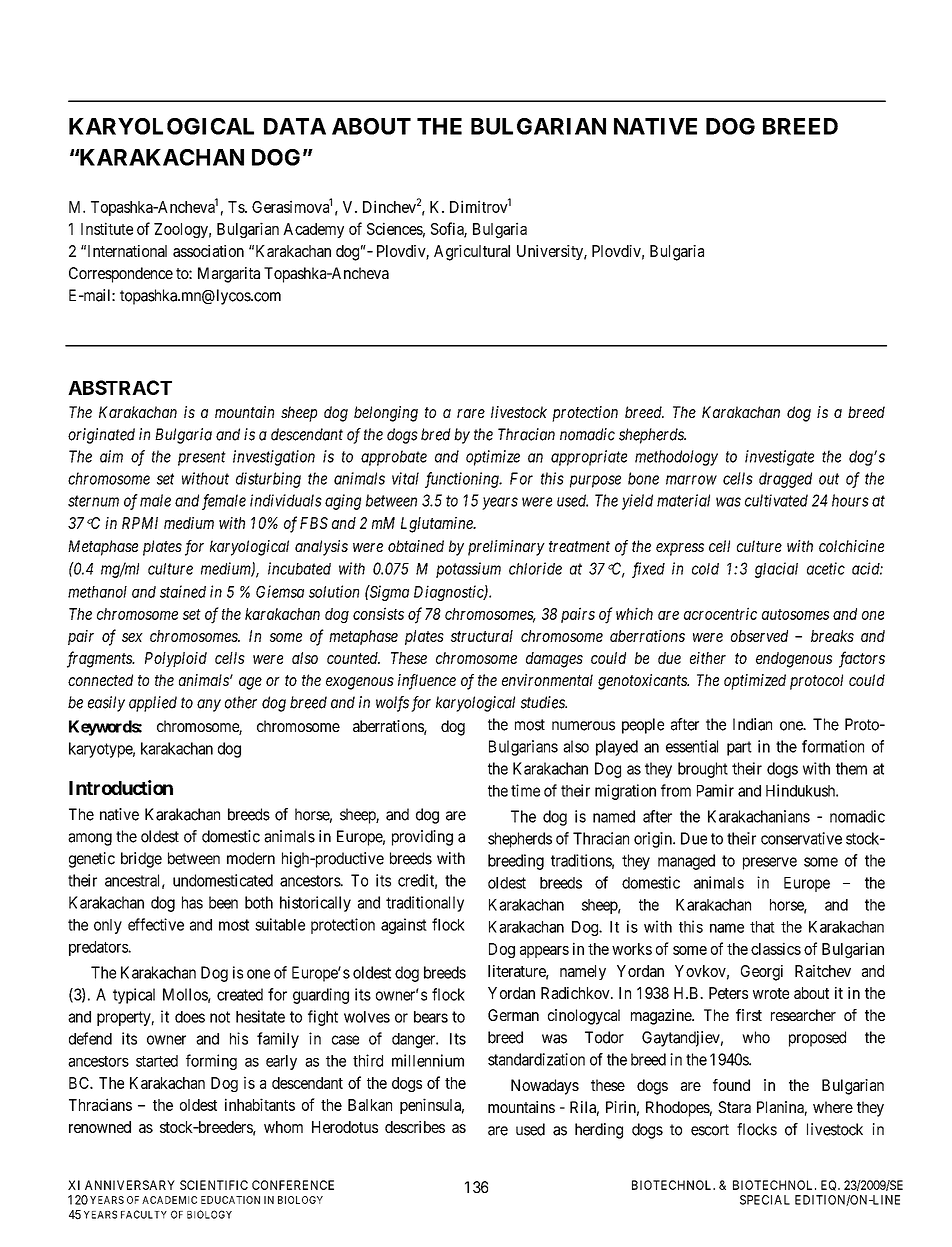 The width and height of the screenshot is (952, 1247). I want to click on ACADEMIC, so click(169, 1200).
